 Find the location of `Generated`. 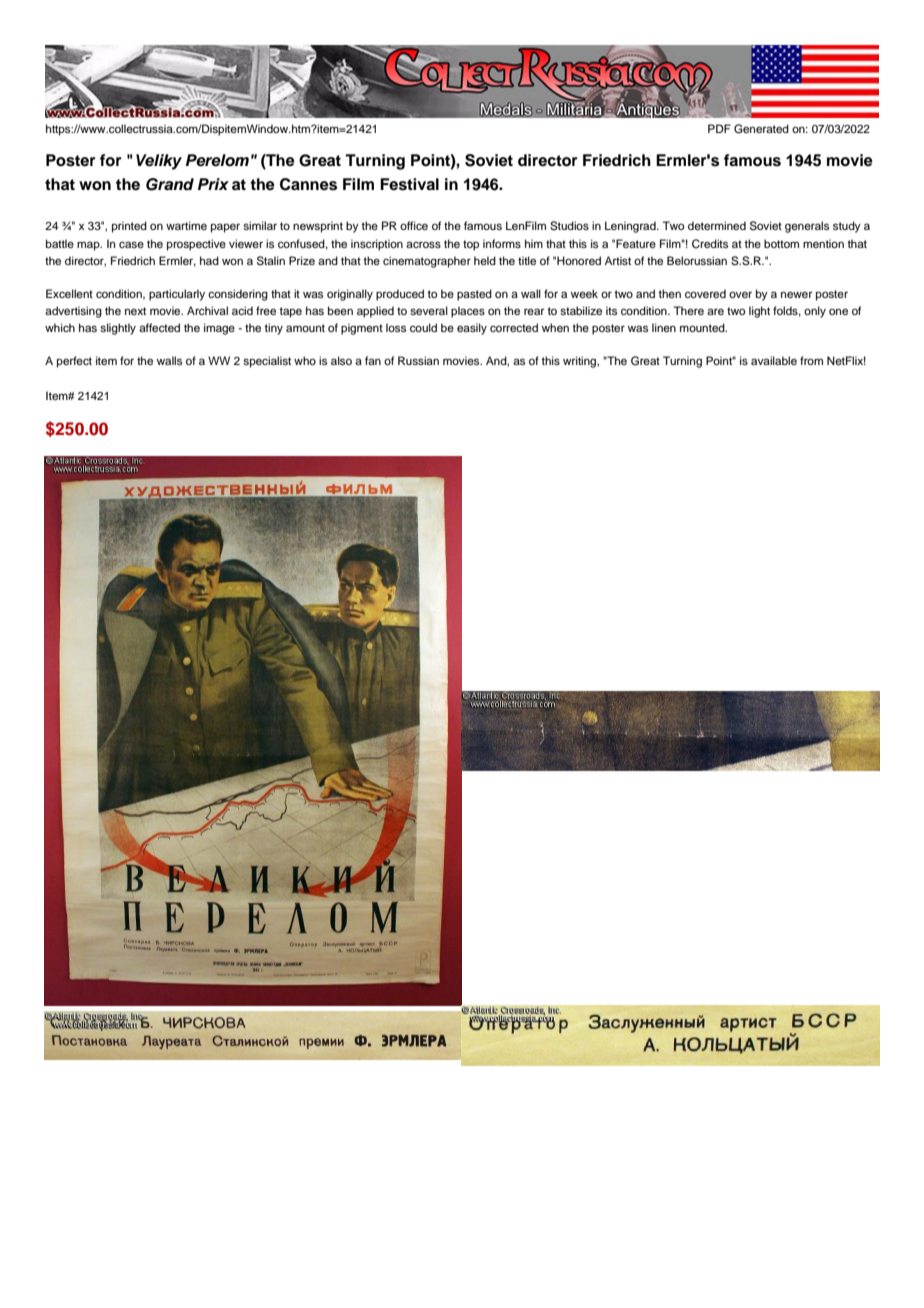

Generated is located at coordinates (761, 129).
